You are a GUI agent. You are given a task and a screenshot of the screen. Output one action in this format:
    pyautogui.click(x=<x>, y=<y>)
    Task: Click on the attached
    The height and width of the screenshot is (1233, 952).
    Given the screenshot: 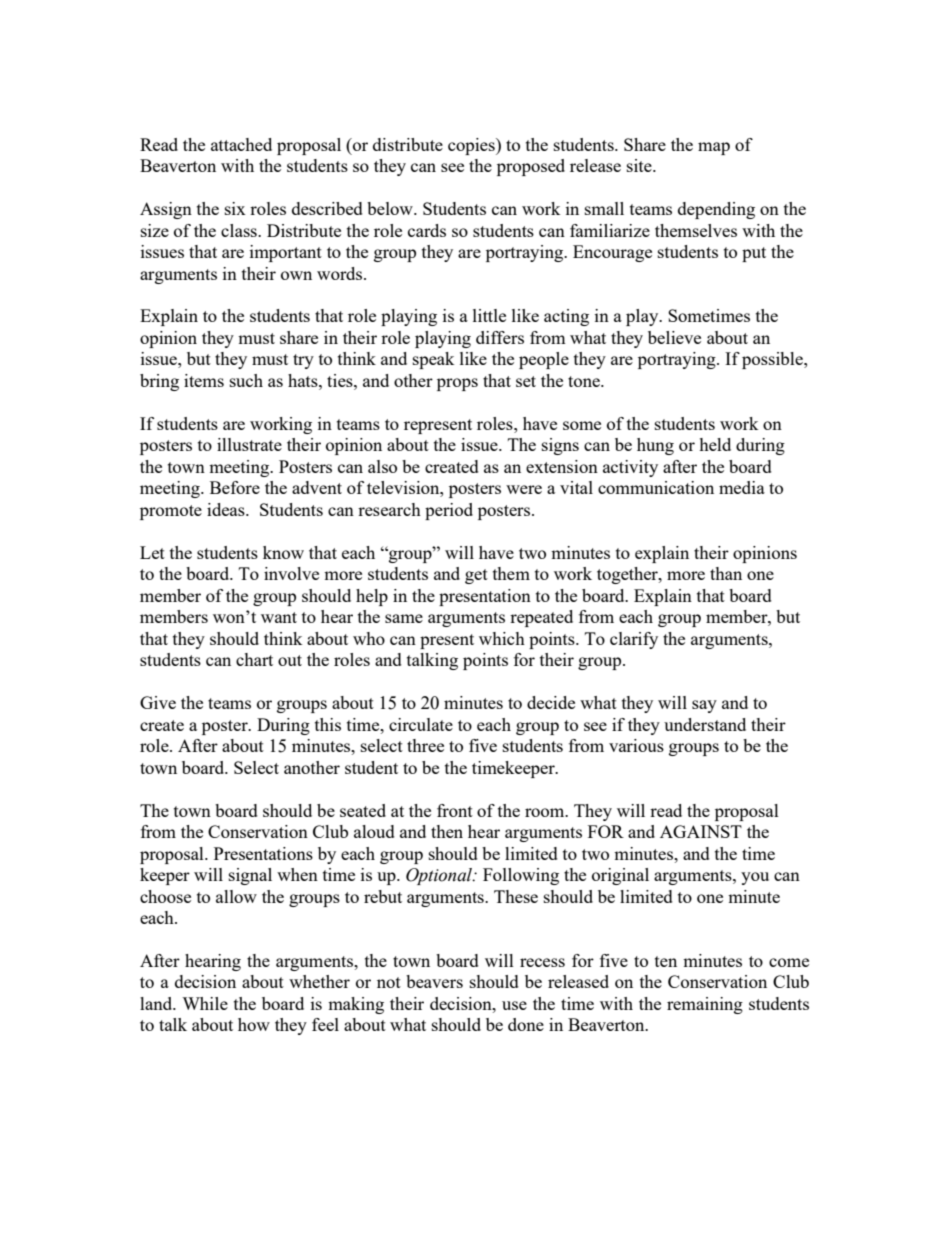 What is the action you would take?
    pyautogui.click(x=241, y=144)
